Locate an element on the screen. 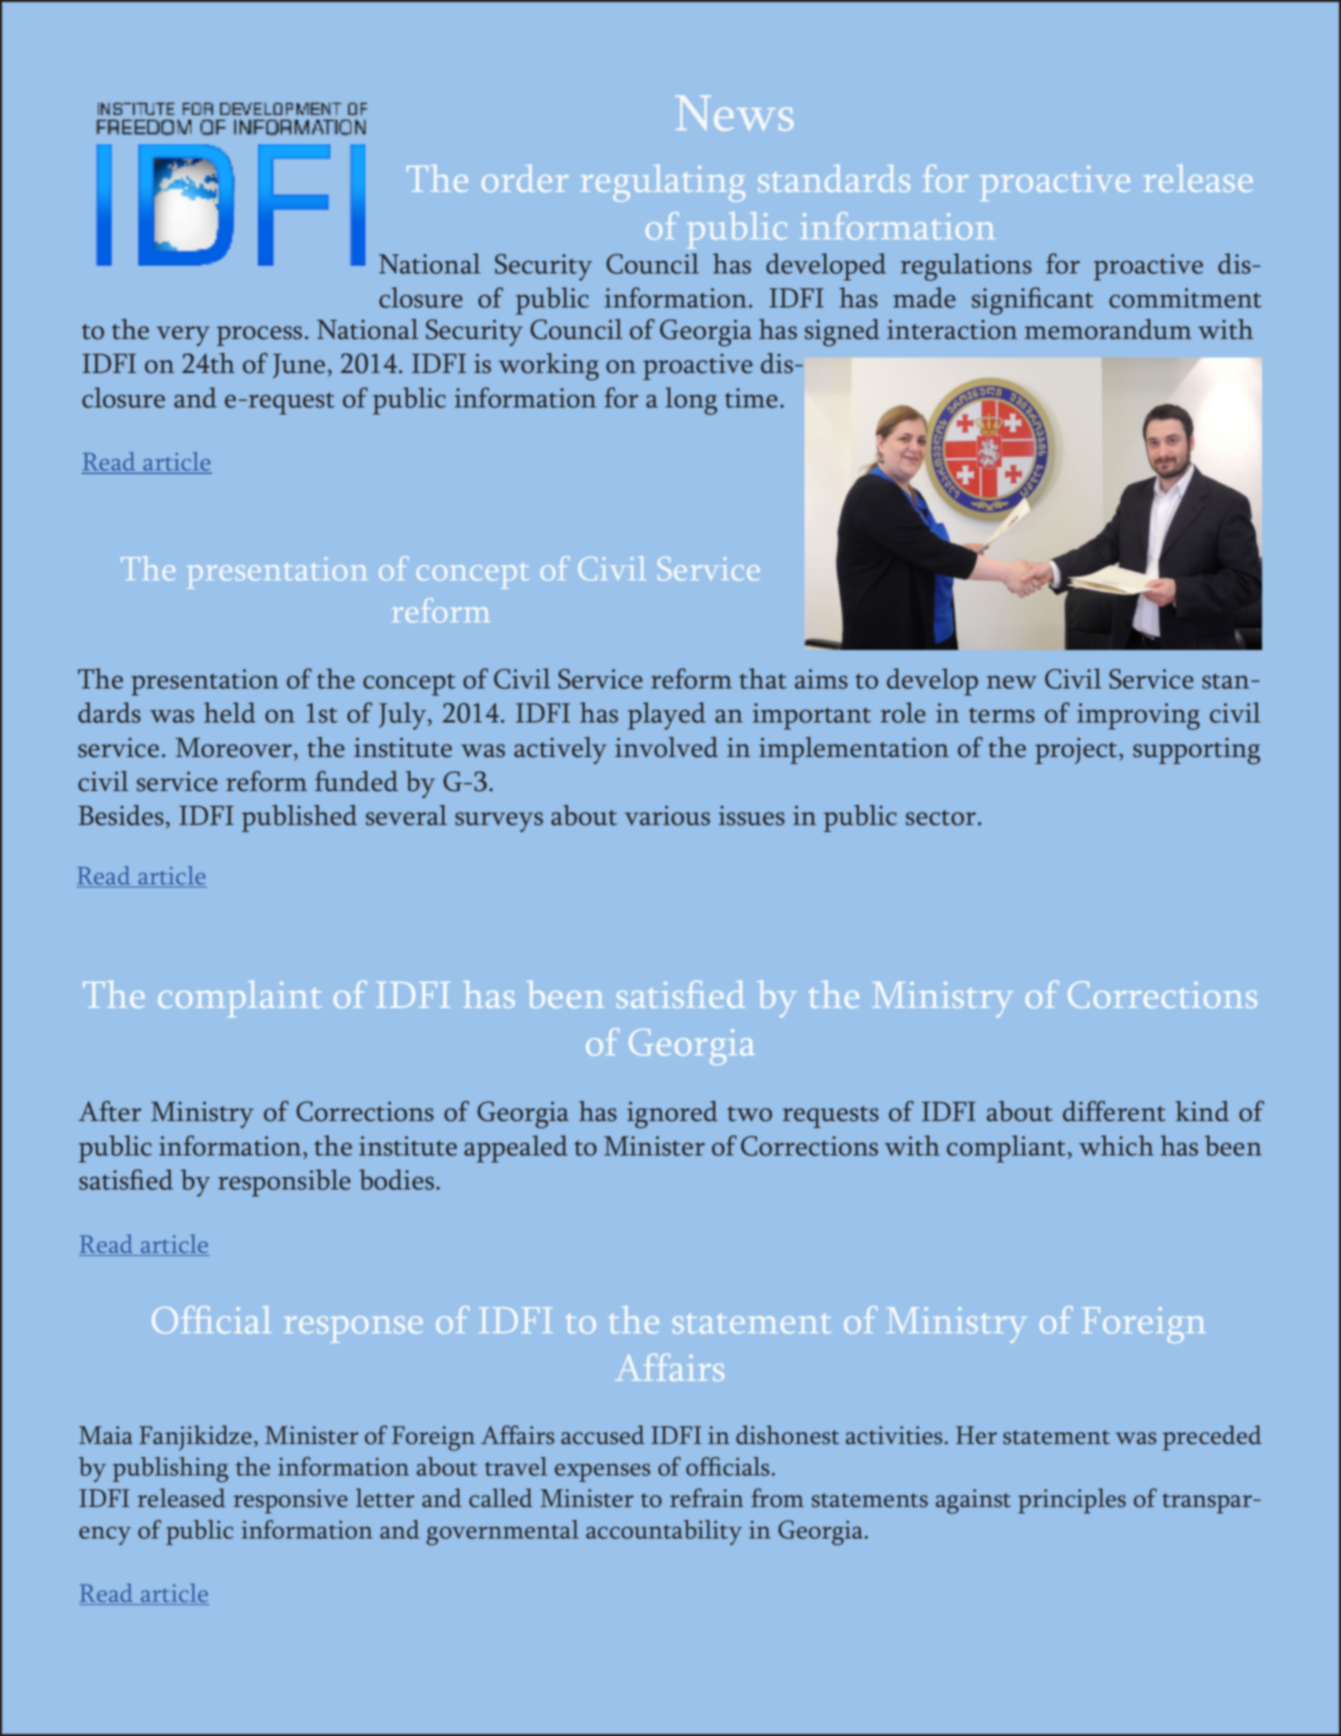 This screenshot has height=1736, width=1341. principles is located at coordinates (1072, 1501).
